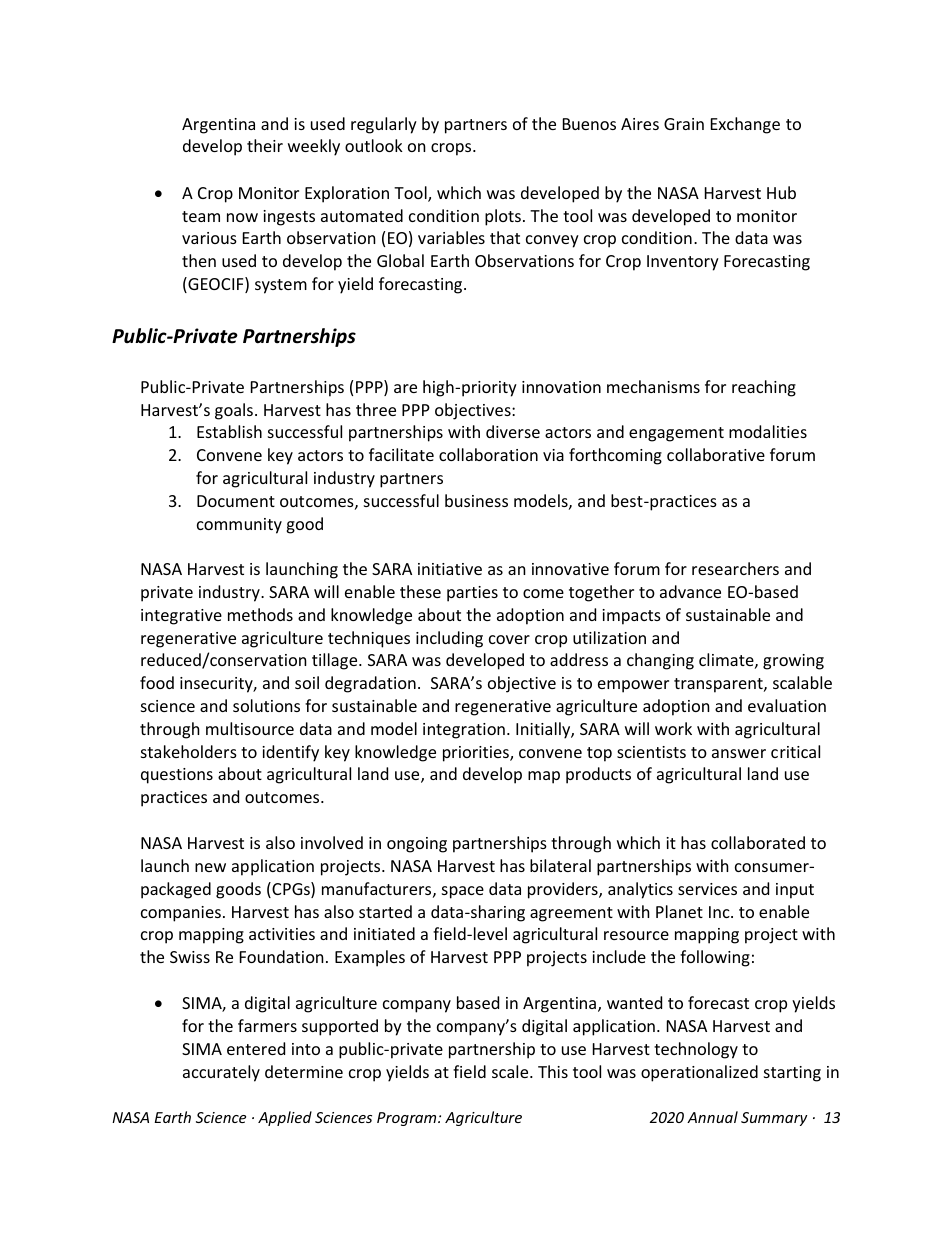 The height and width of the document is (1233, 952). Describe the element at coordinates (745, 125) in the document. I see `Exchange` at that location.
